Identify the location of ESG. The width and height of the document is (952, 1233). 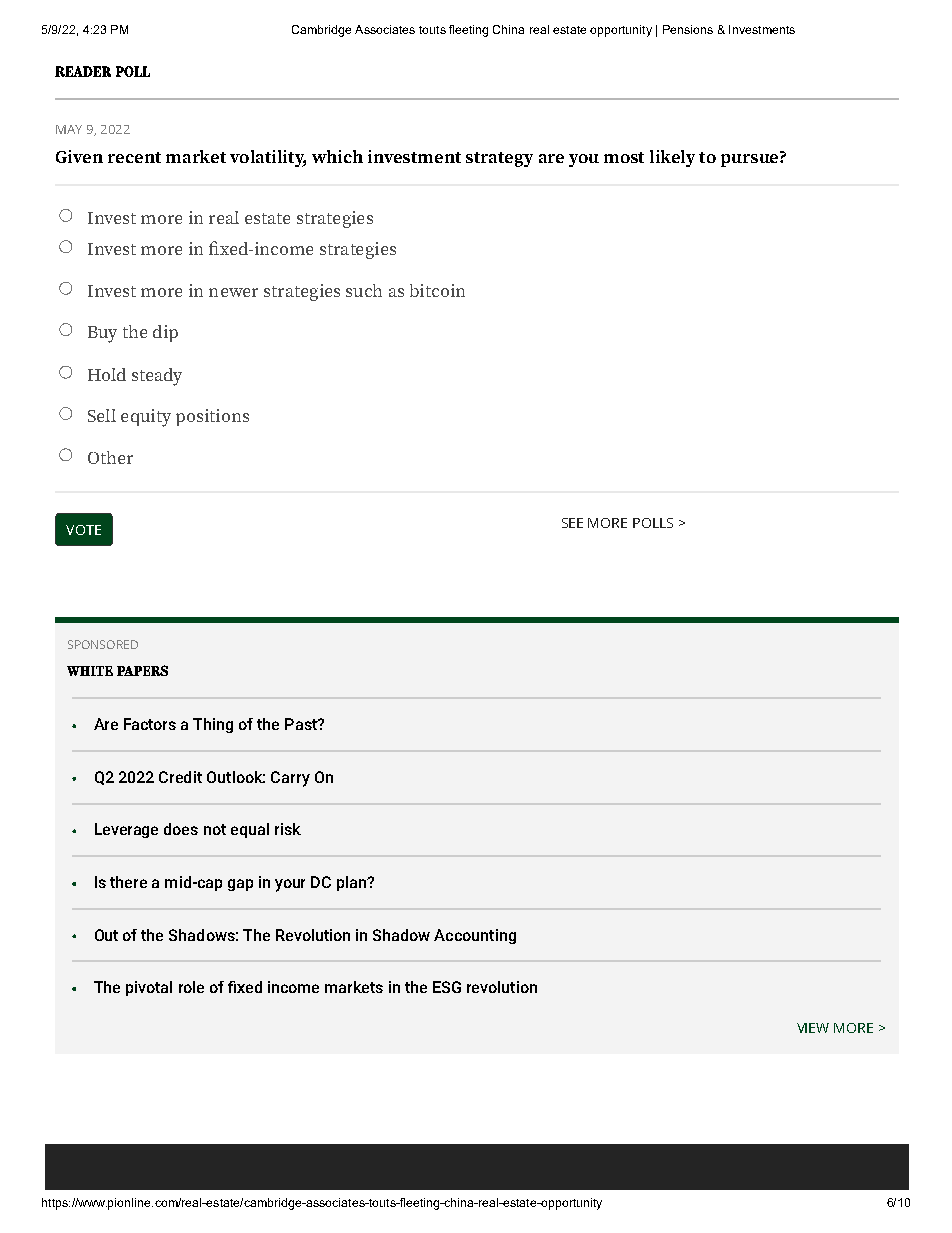
(447, 987).
